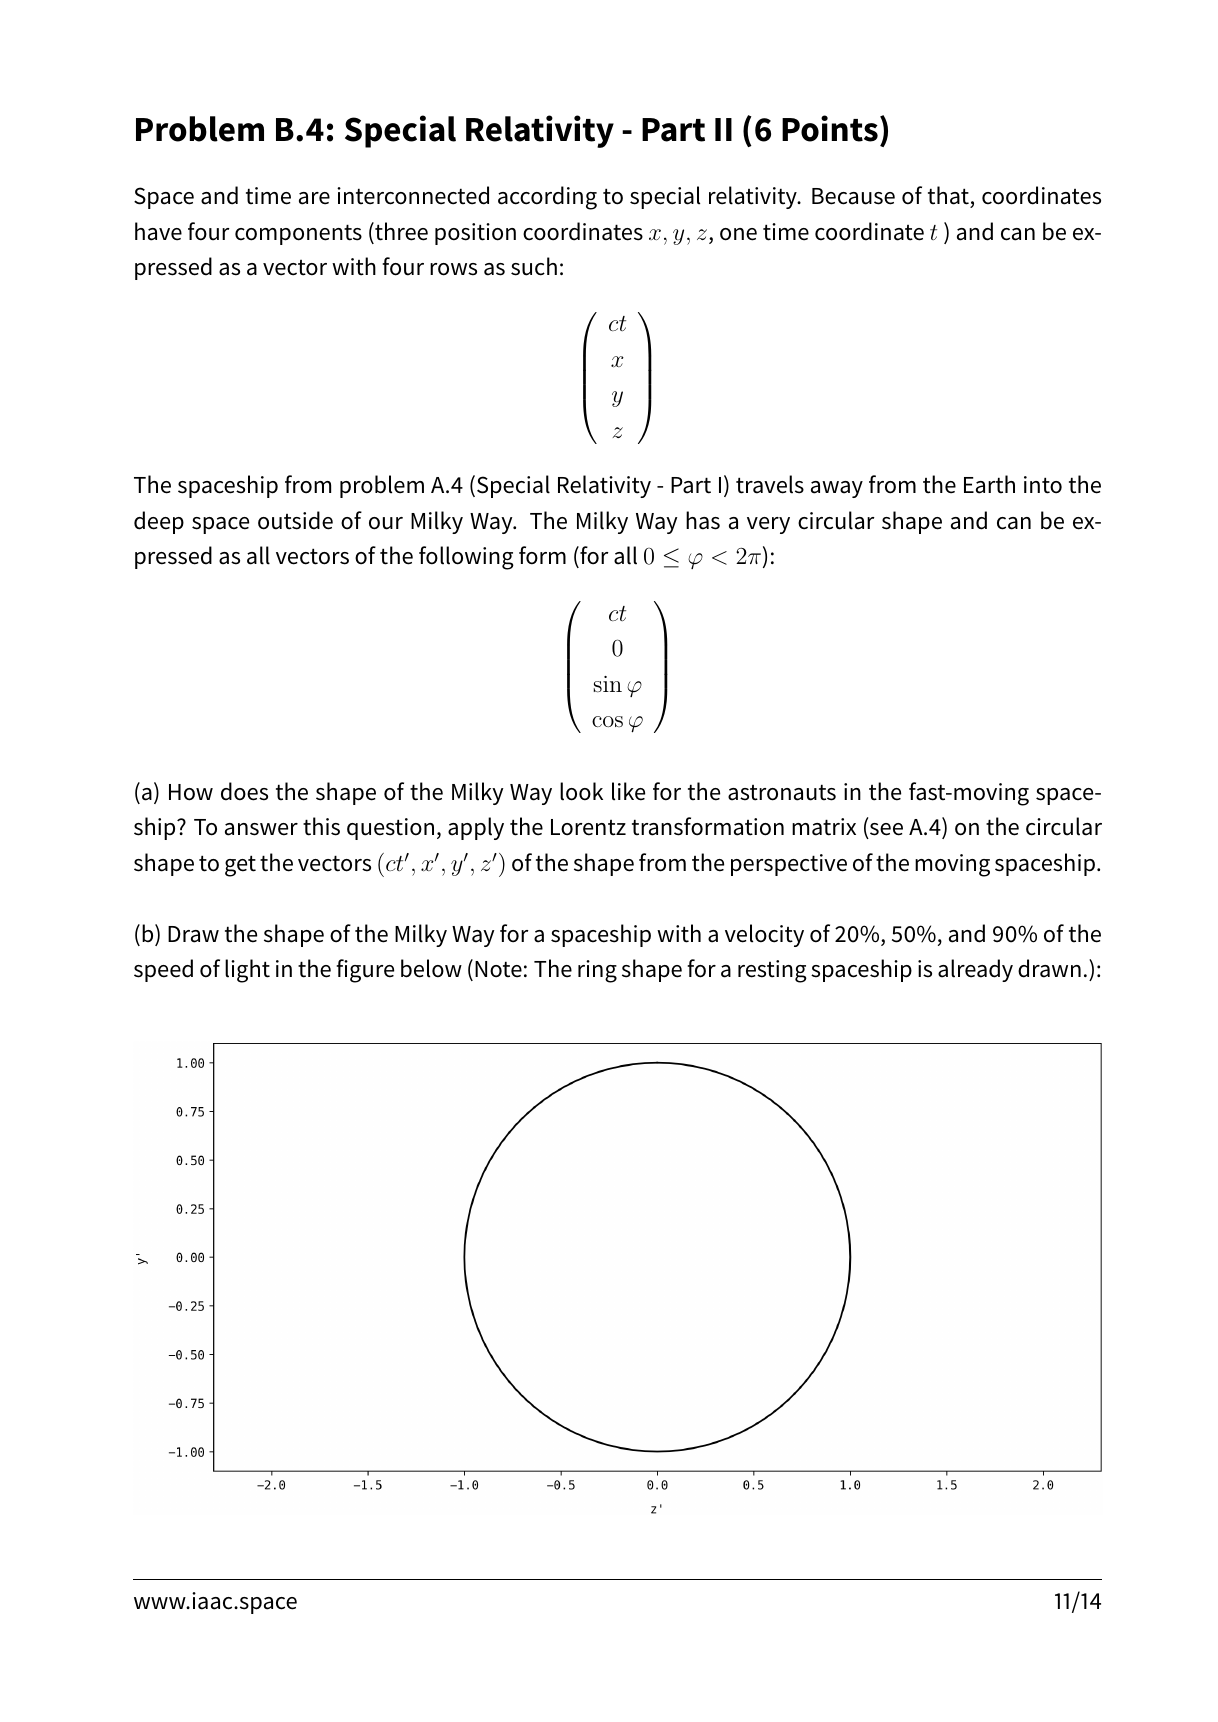 The image size is (1218, 1722). I want to click on Earth, so click(989, 484).
